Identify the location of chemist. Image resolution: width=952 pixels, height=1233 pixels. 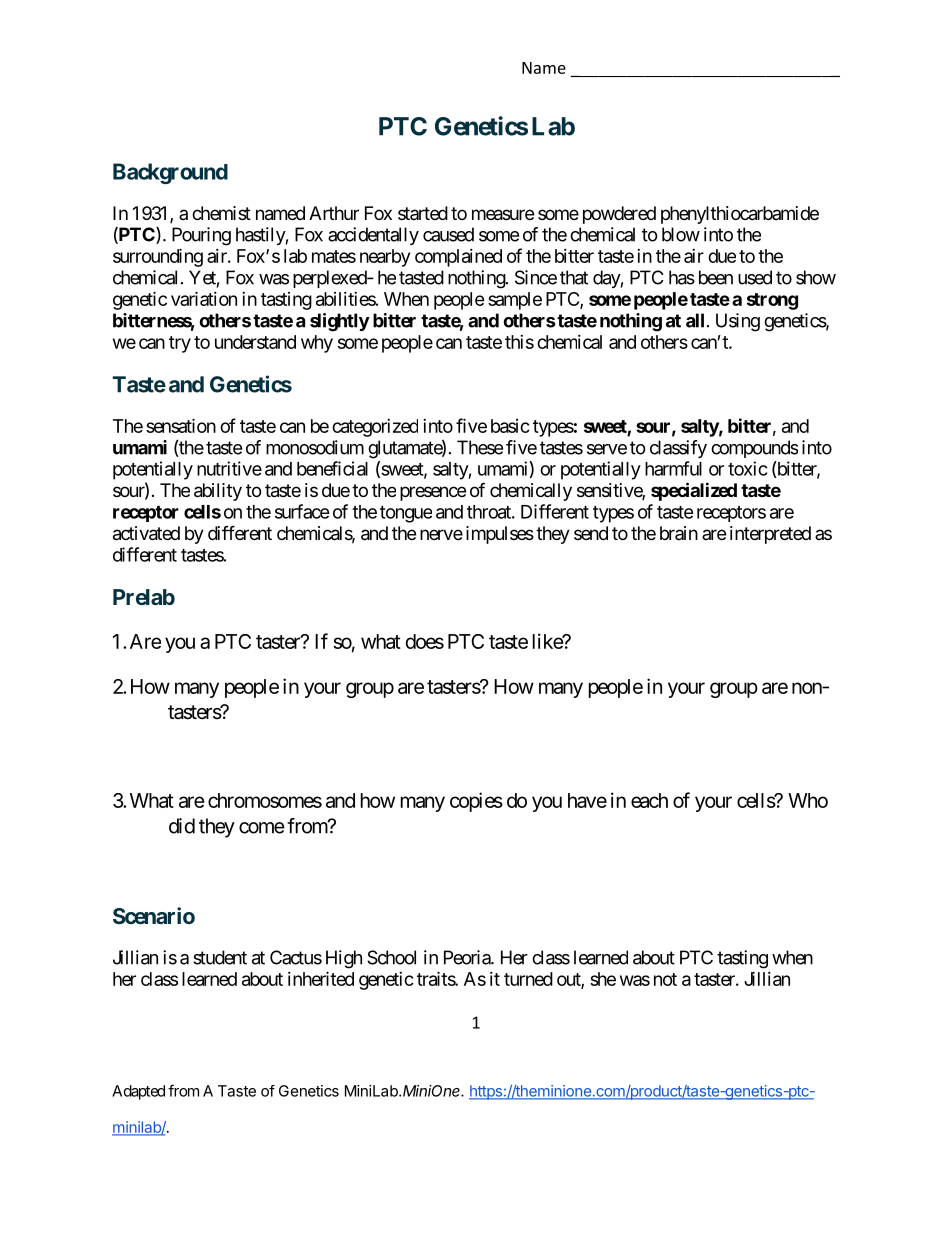
(221, 213).
